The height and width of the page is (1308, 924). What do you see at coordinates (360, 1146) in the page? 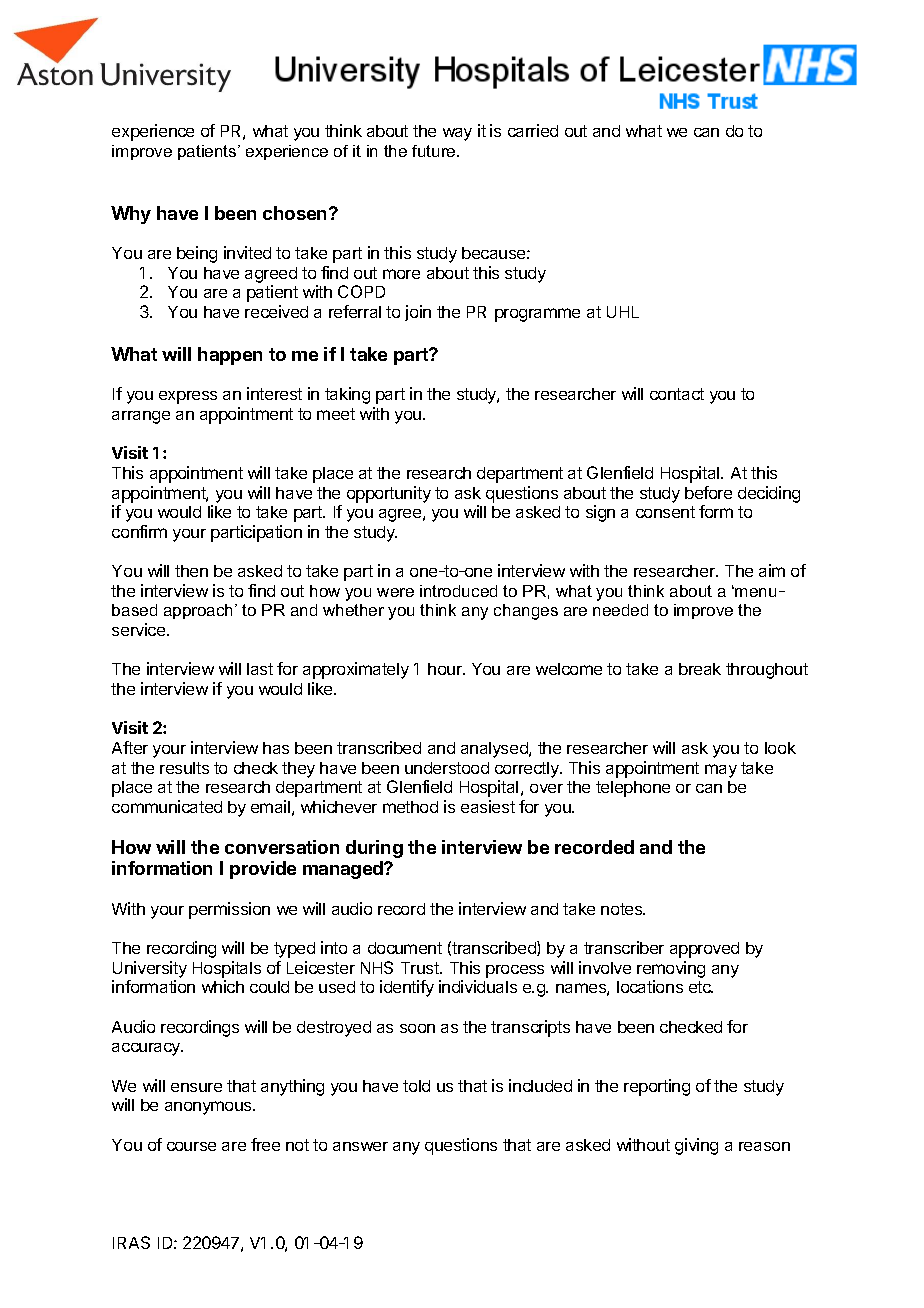
I see `answer` at bounding box center [360, 1146].
